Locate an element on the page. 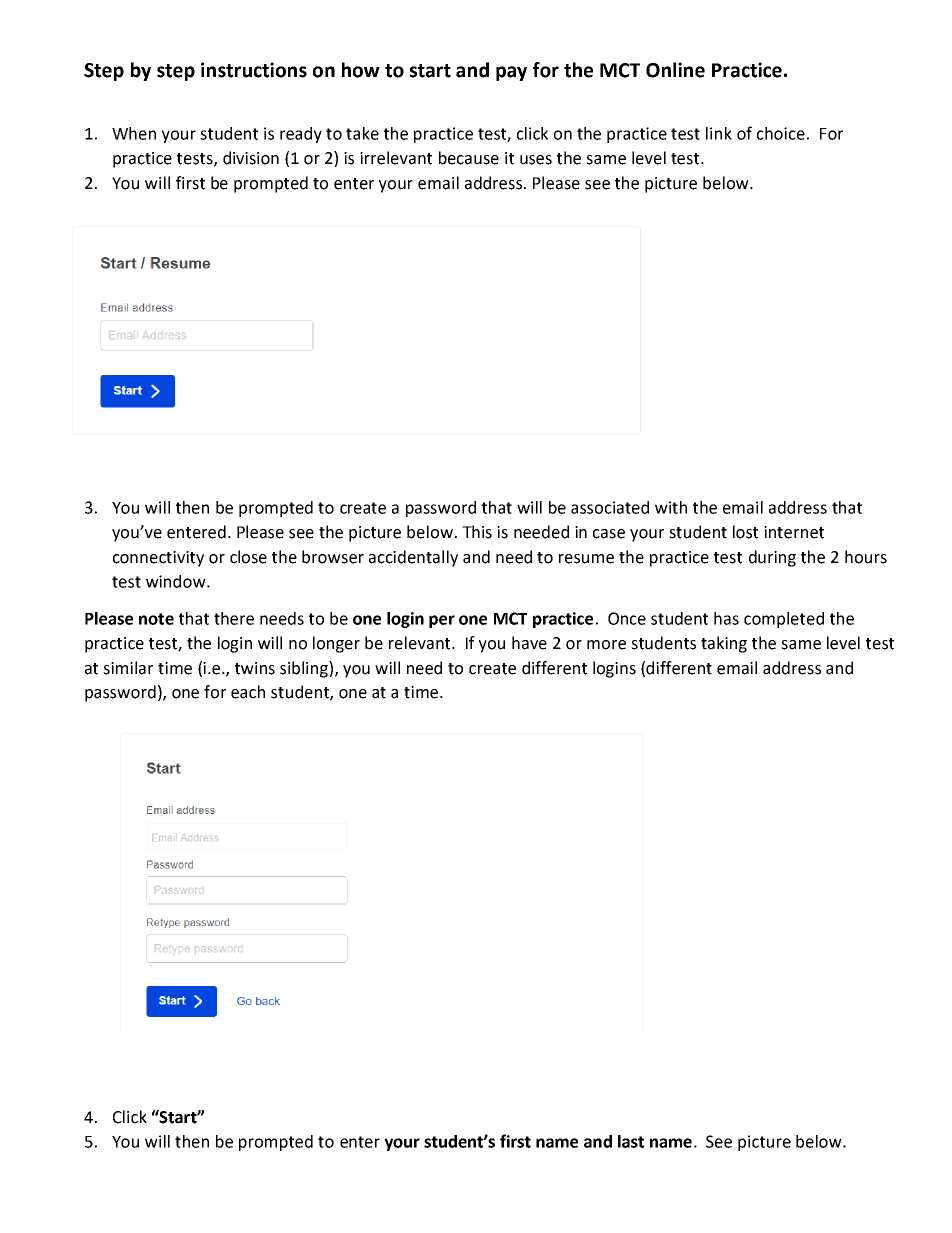  internet is located at coordinates (794, 532).
